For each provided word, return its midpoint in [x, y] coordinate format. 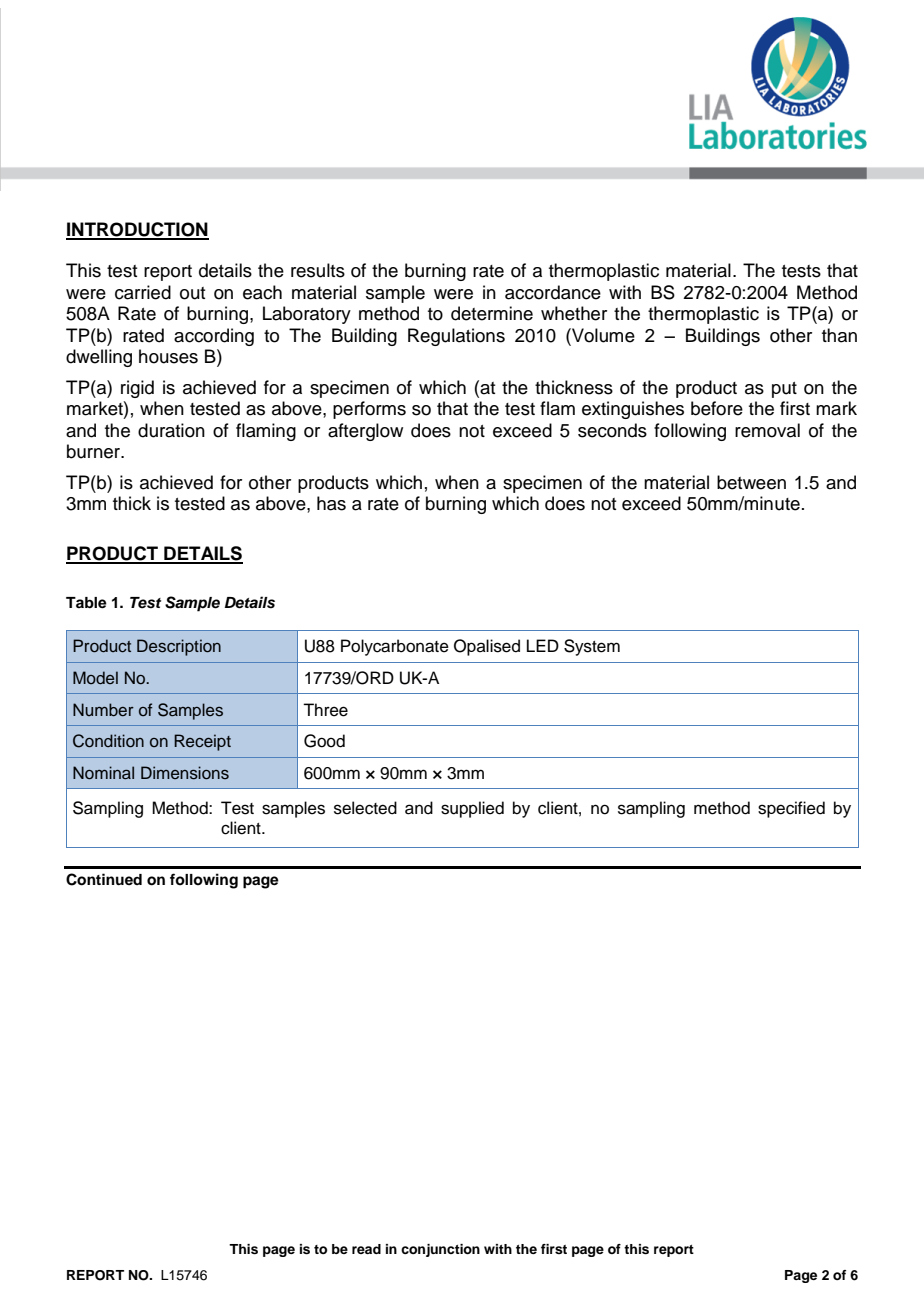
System [592, 647]
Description [179, 647]
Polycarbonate [395, 647]
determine [492, 313]
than [839, 335]
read [366, 1249]
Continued [104, 879]
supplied [472, 809]
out [192, 293]
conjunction [440, 1250]
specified [791, 809]
